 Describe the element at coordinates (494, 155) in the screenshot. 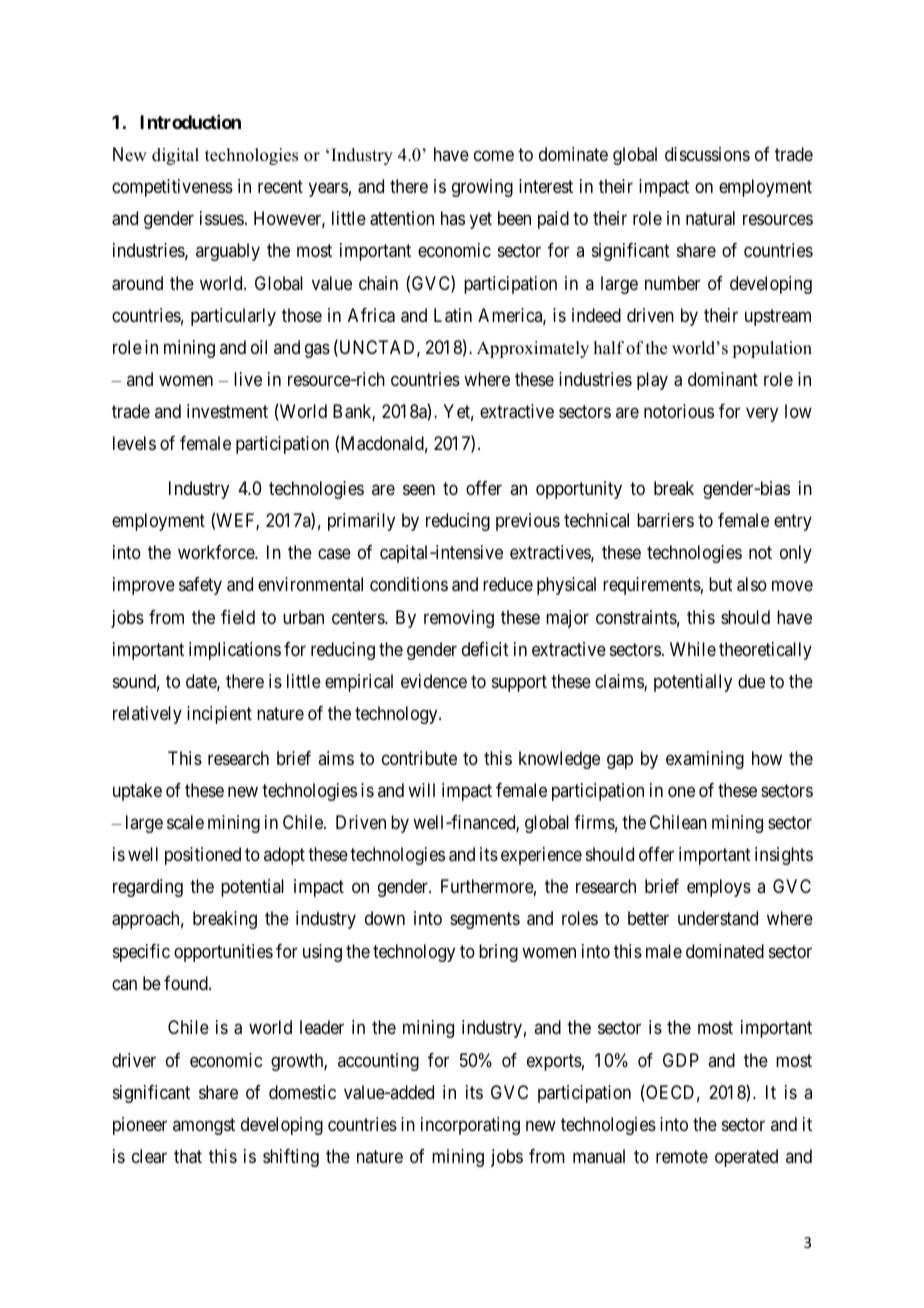

I see `come` at that location.
